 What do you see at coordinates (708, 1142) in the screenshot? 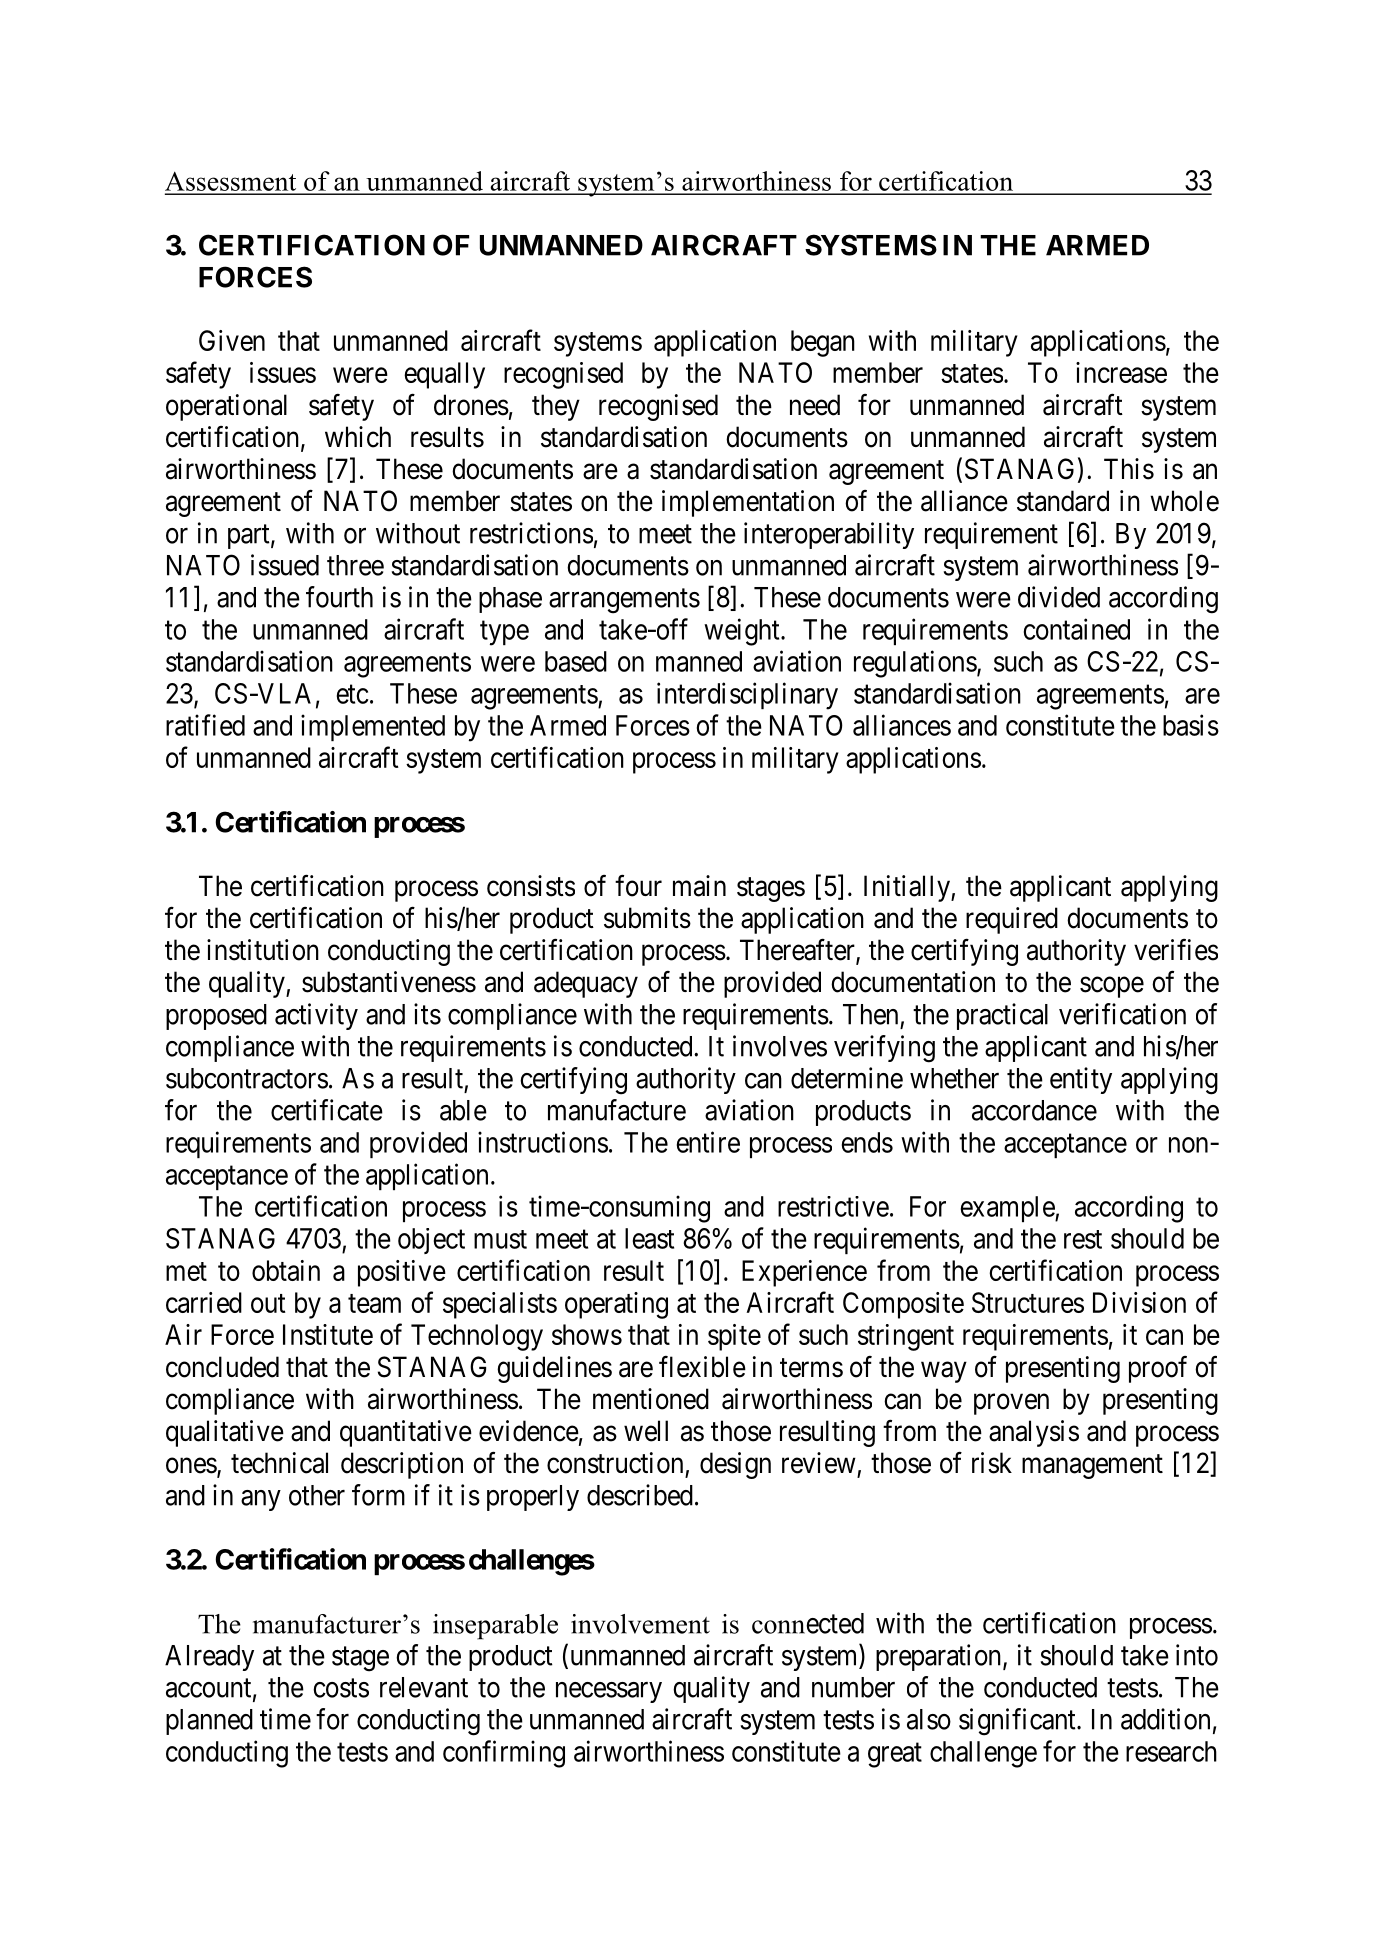
I see `entire` at bounding box center [708, 1142].
